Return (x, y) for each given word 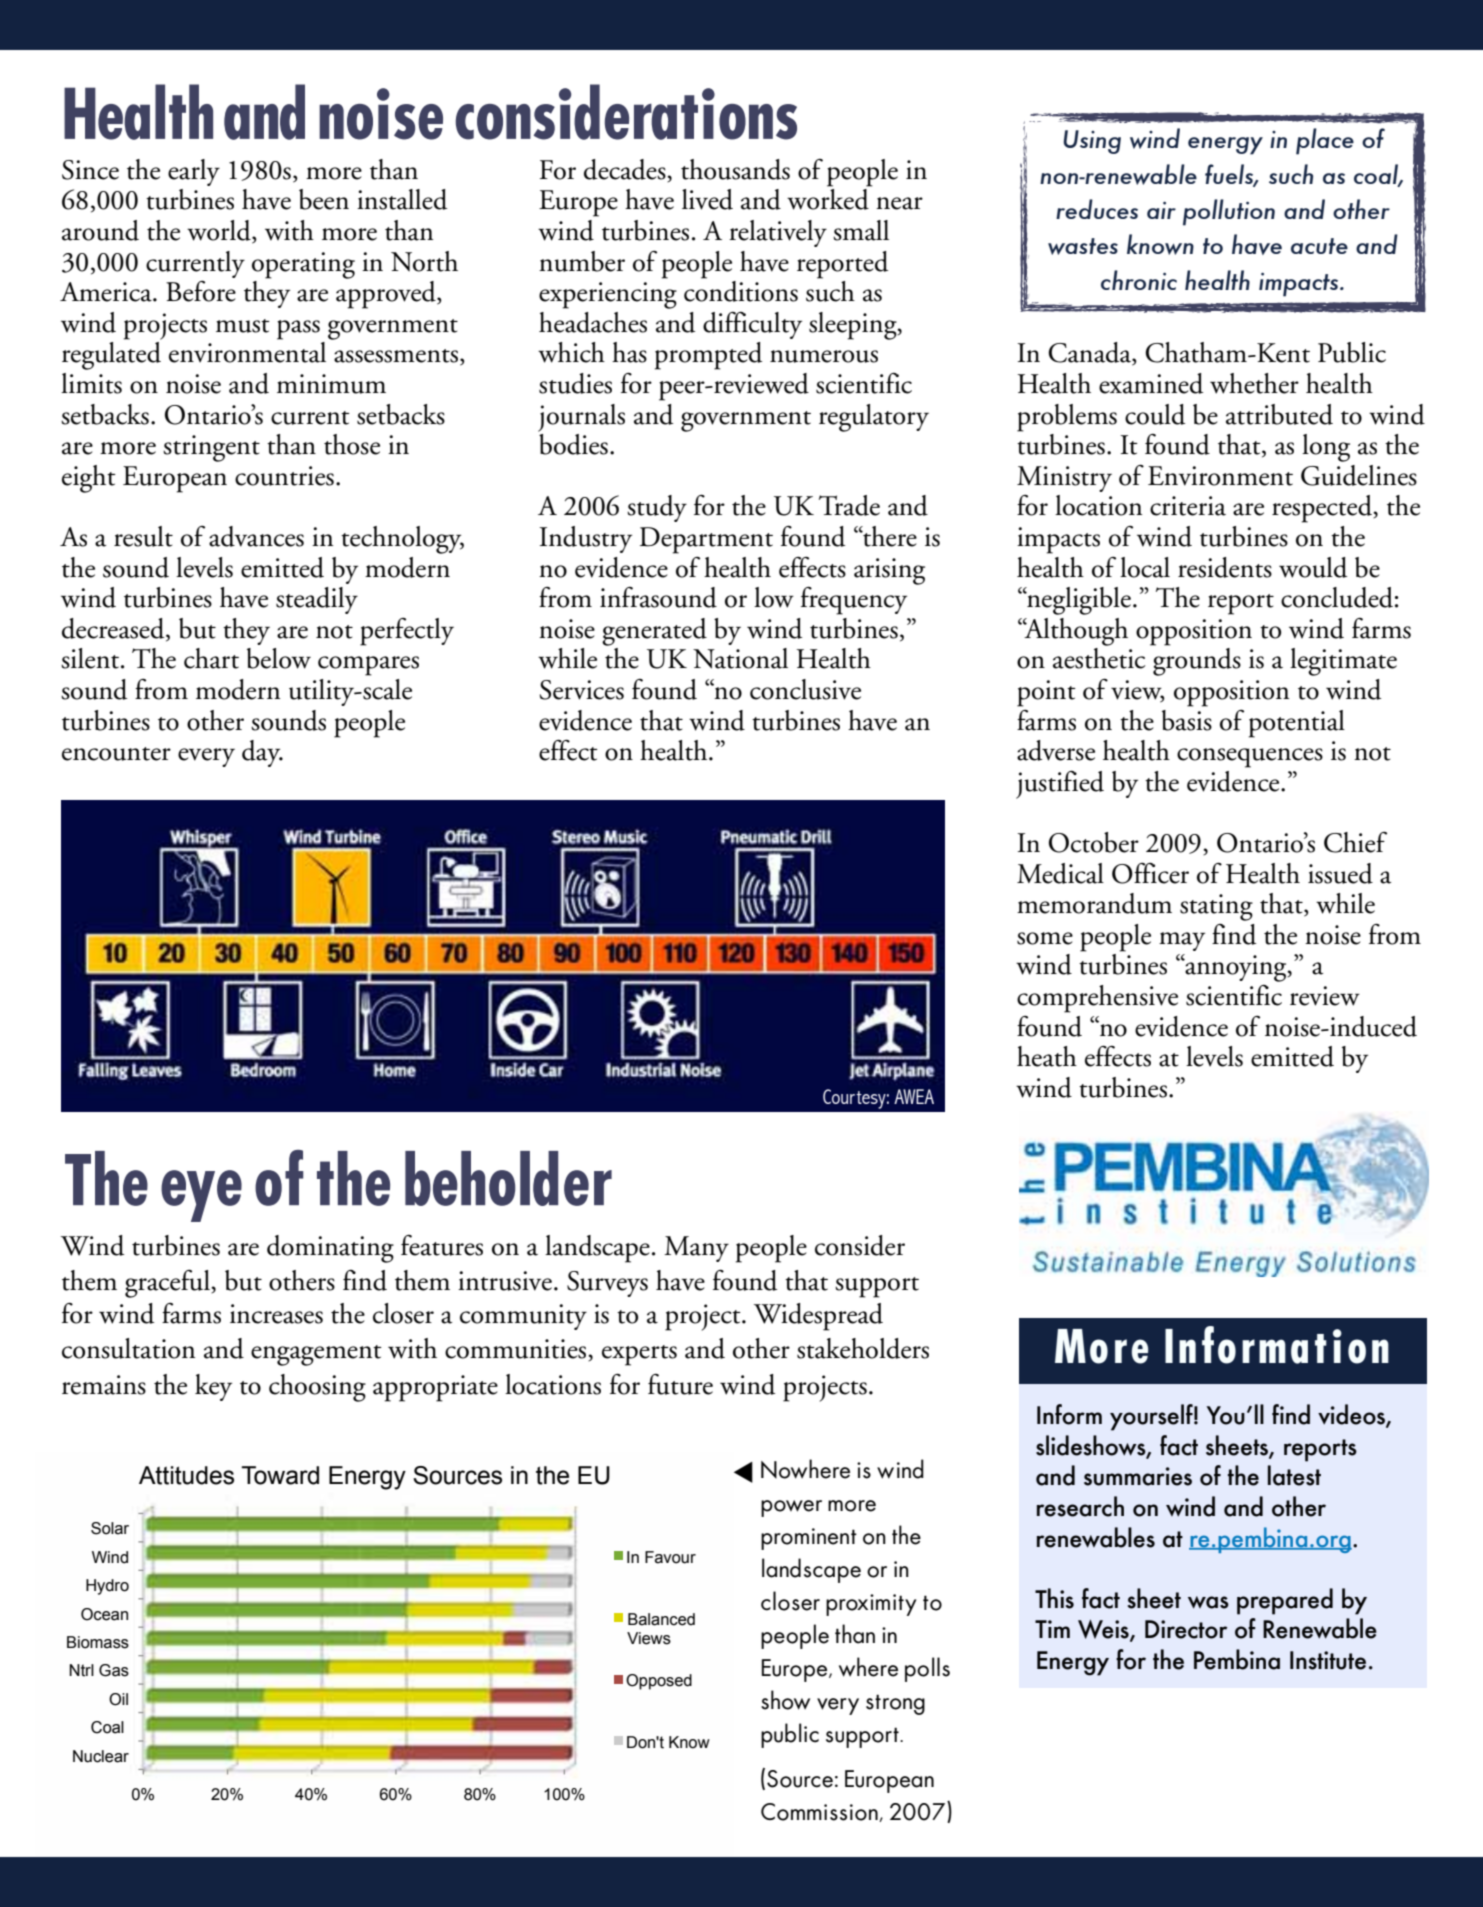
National (740, 658)
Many (696, 1249)
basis (1187, 720)
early (194, 172)
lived (707, 199)
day (262, 753)
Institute (1328, 1660)
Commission (820, 1812)
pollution (1229, 212)
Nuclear (101, 1756)
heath (1047, 1056)
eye (201, 1196)
